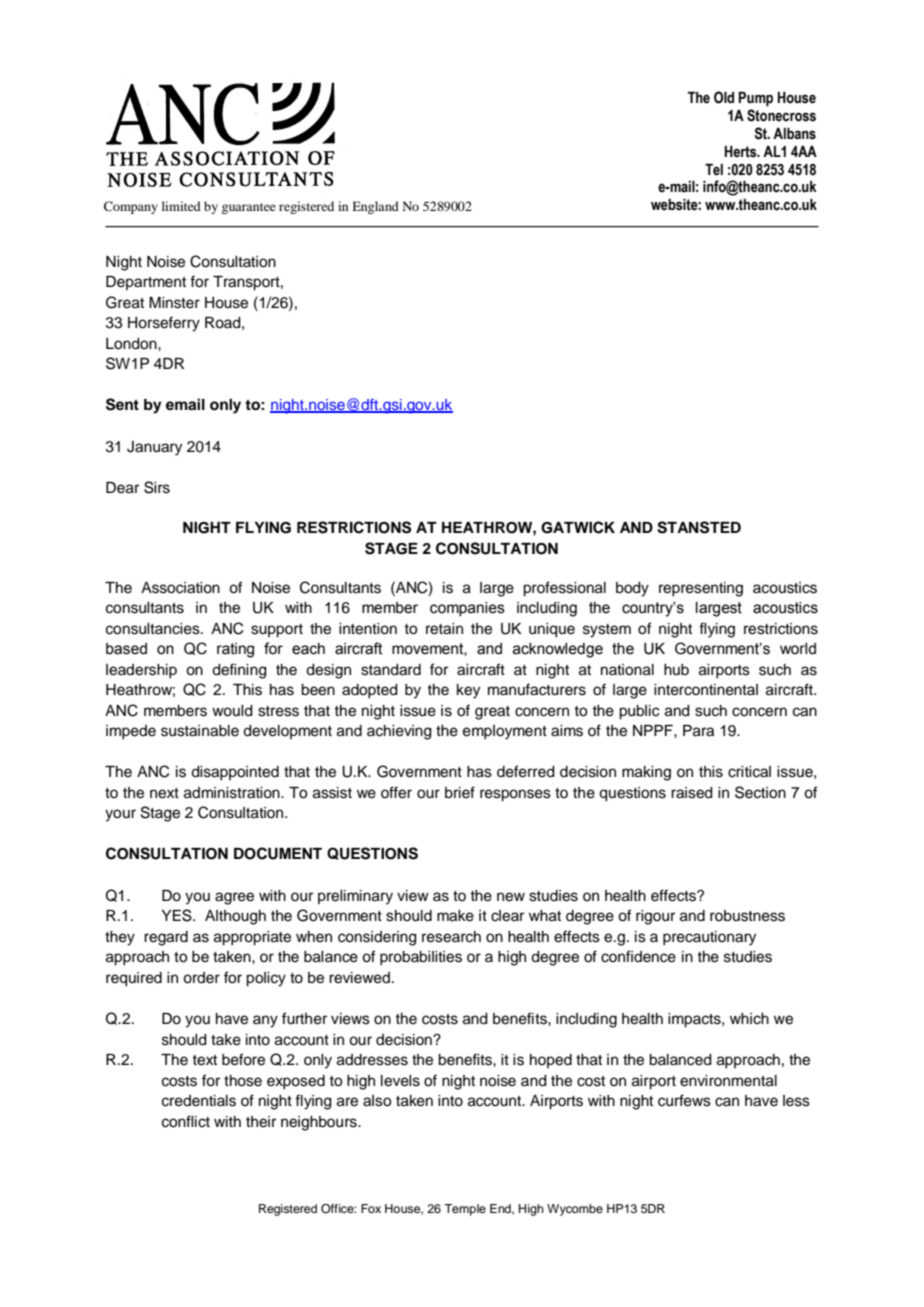 The width and height of the screenshot is (924, 1307). What do you see at coordinates (467, 609) in the screenshot?
I see `companies` at bounding box center [467, 609].
